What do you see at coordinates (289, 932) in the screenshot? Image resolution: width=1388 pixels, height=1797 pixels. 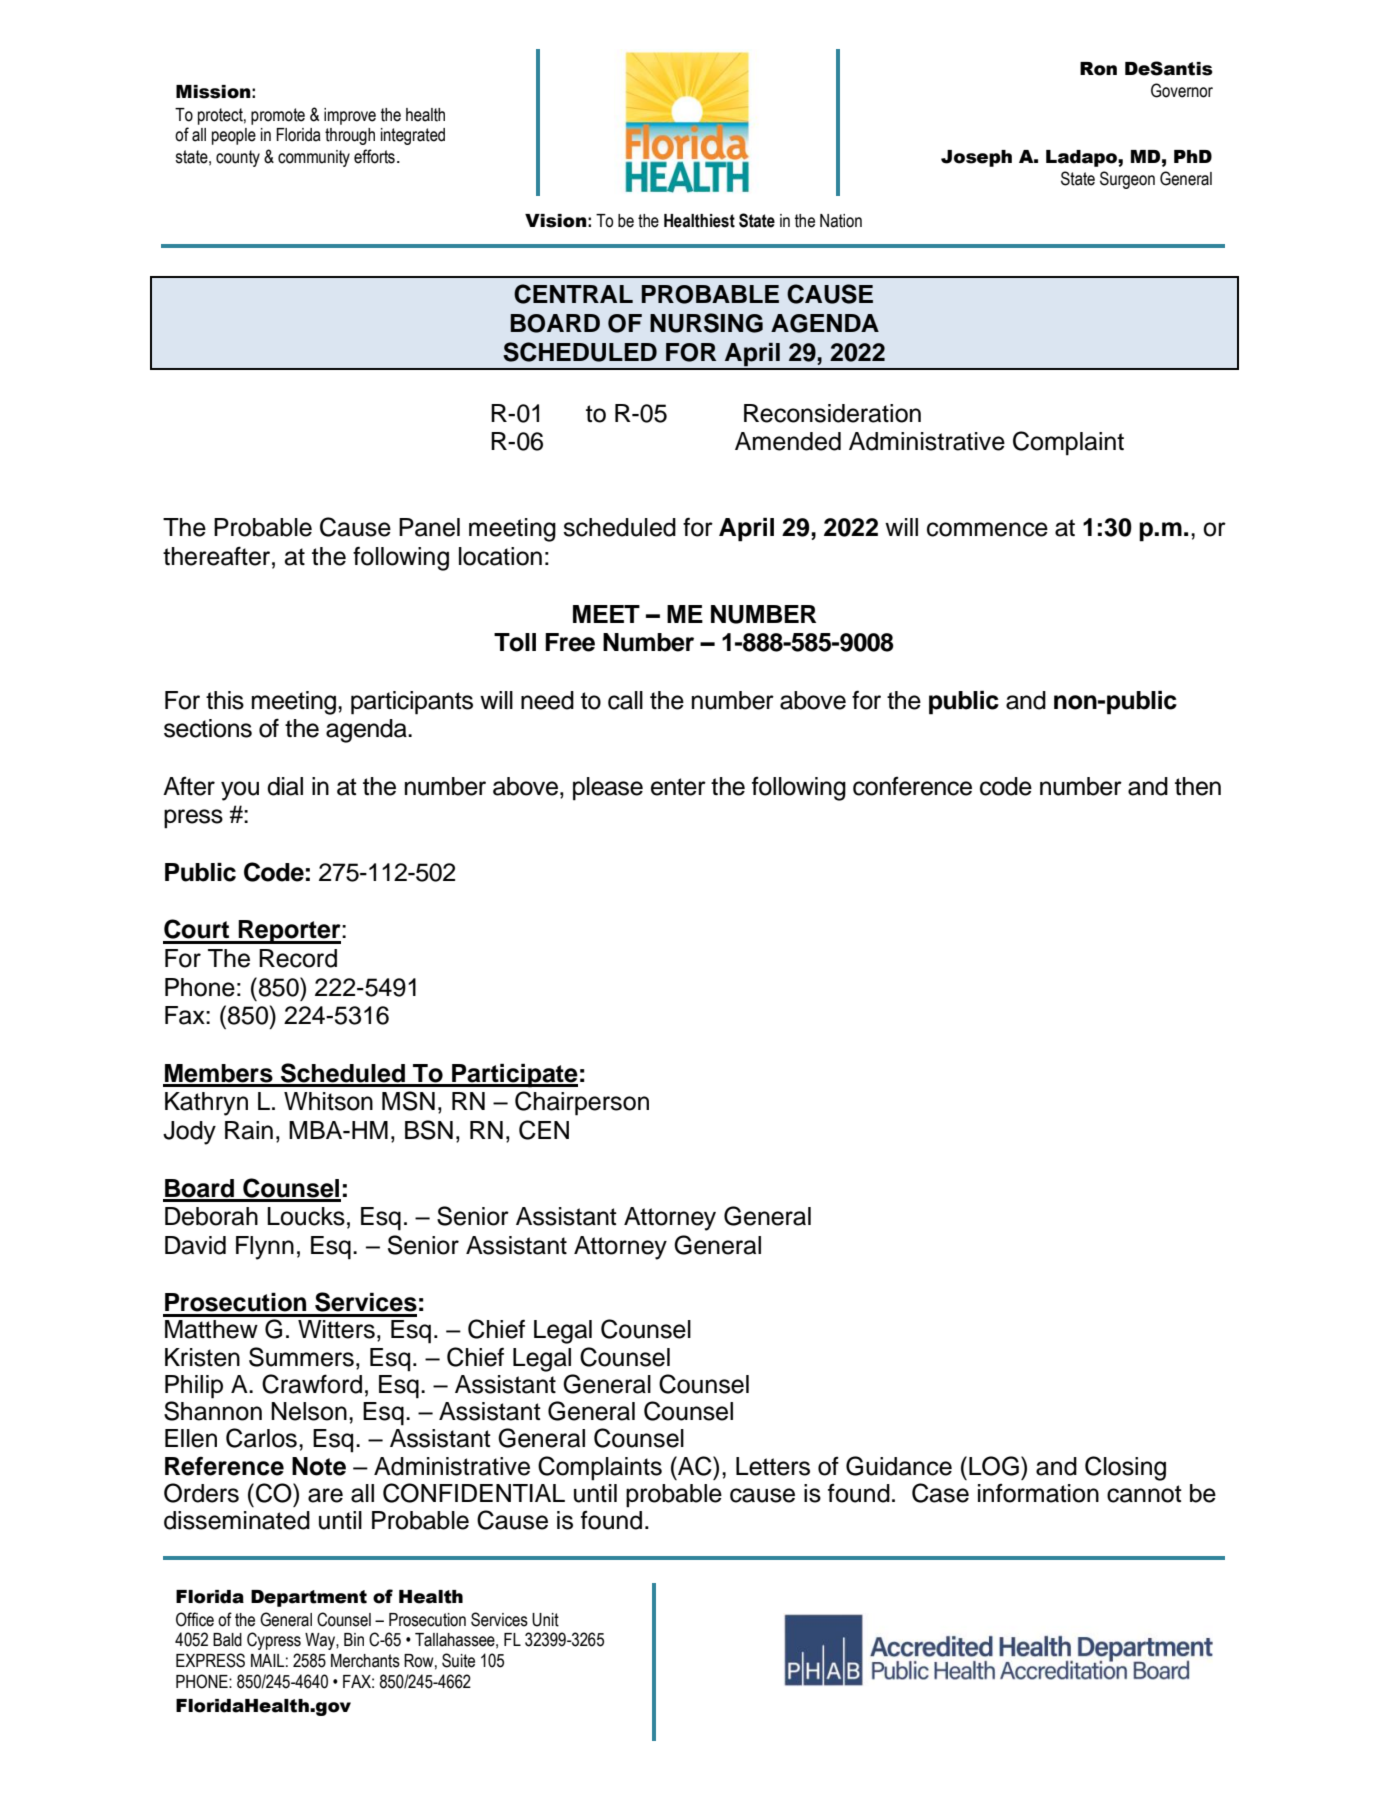 I see `Reporter` at bounding box center [289, 932].
